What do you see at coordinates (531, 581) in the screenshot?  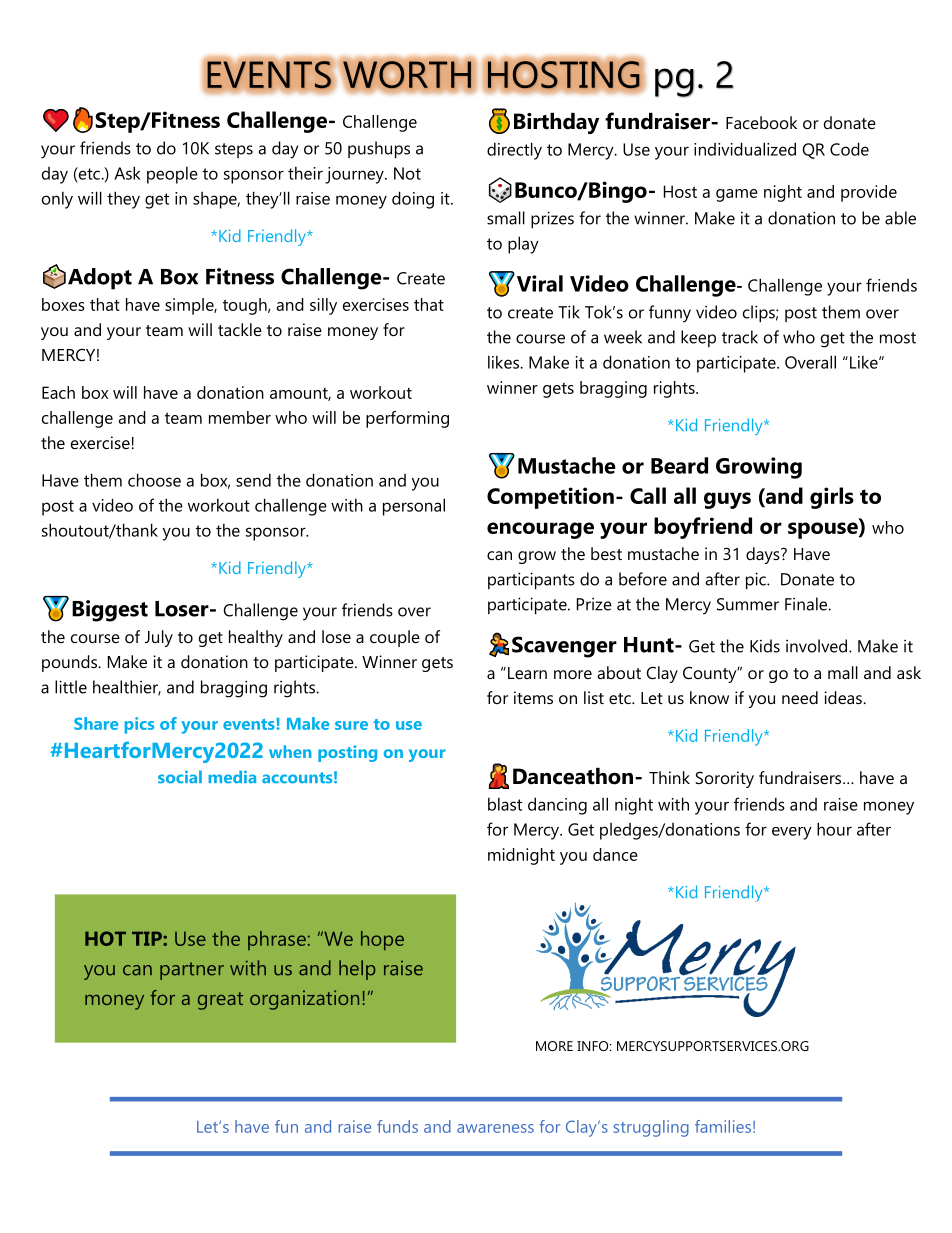 I see `participants` at bounding box center [531, 581].
